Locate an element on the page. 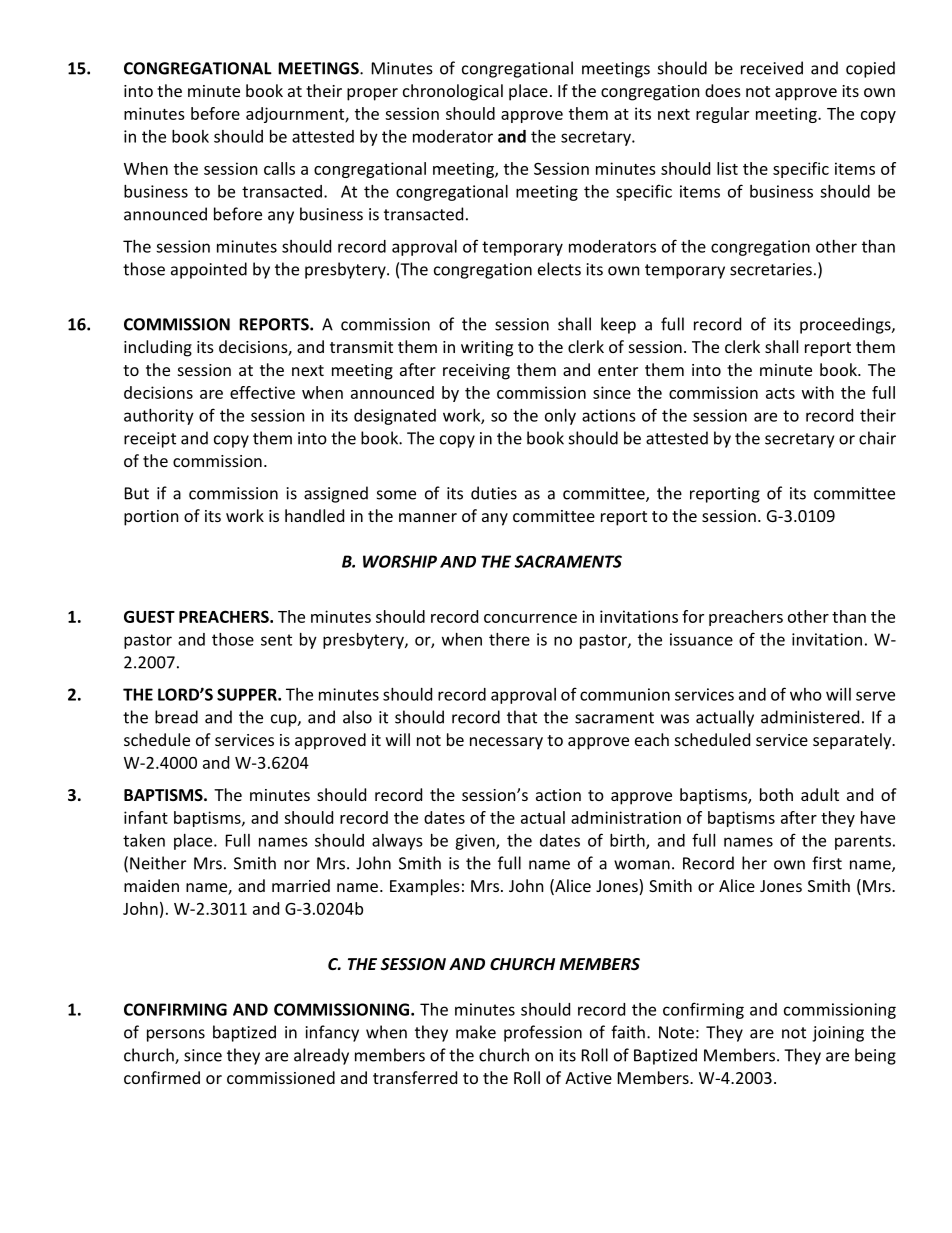 The height and width of the page is (1233, 952). effective is located at coordinates (262, 392).
